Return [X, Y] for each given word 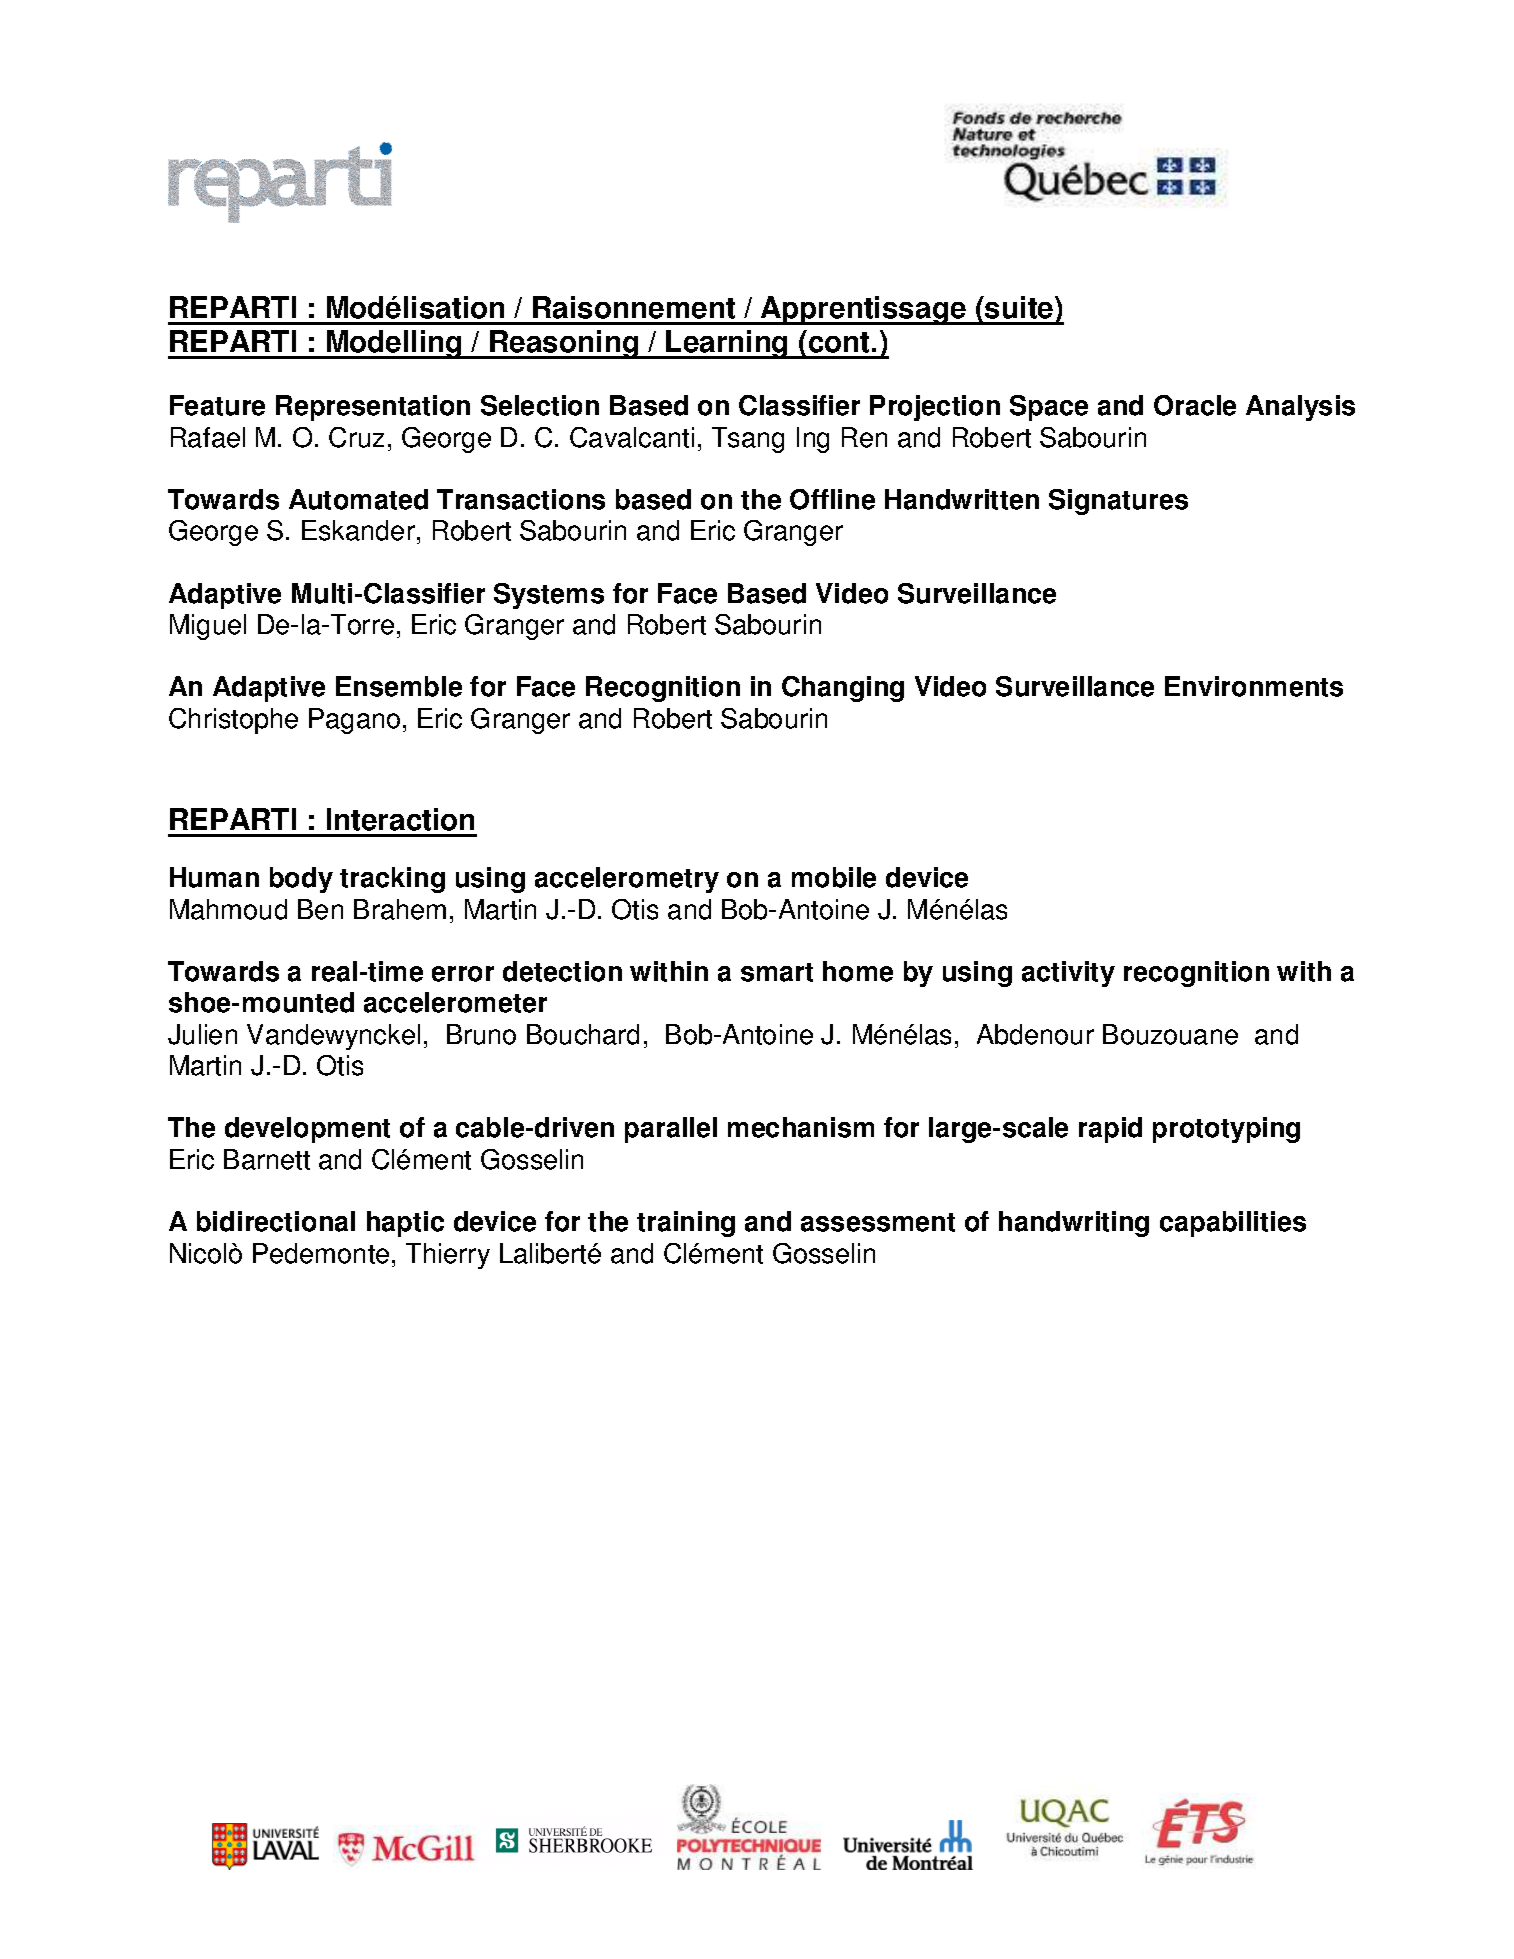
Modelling [394, 344]
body [301, 880]
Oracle [1195, 405]
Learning [727, 344]
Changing [843, 689]
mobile [834, 877]
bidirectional [276, 1221]
